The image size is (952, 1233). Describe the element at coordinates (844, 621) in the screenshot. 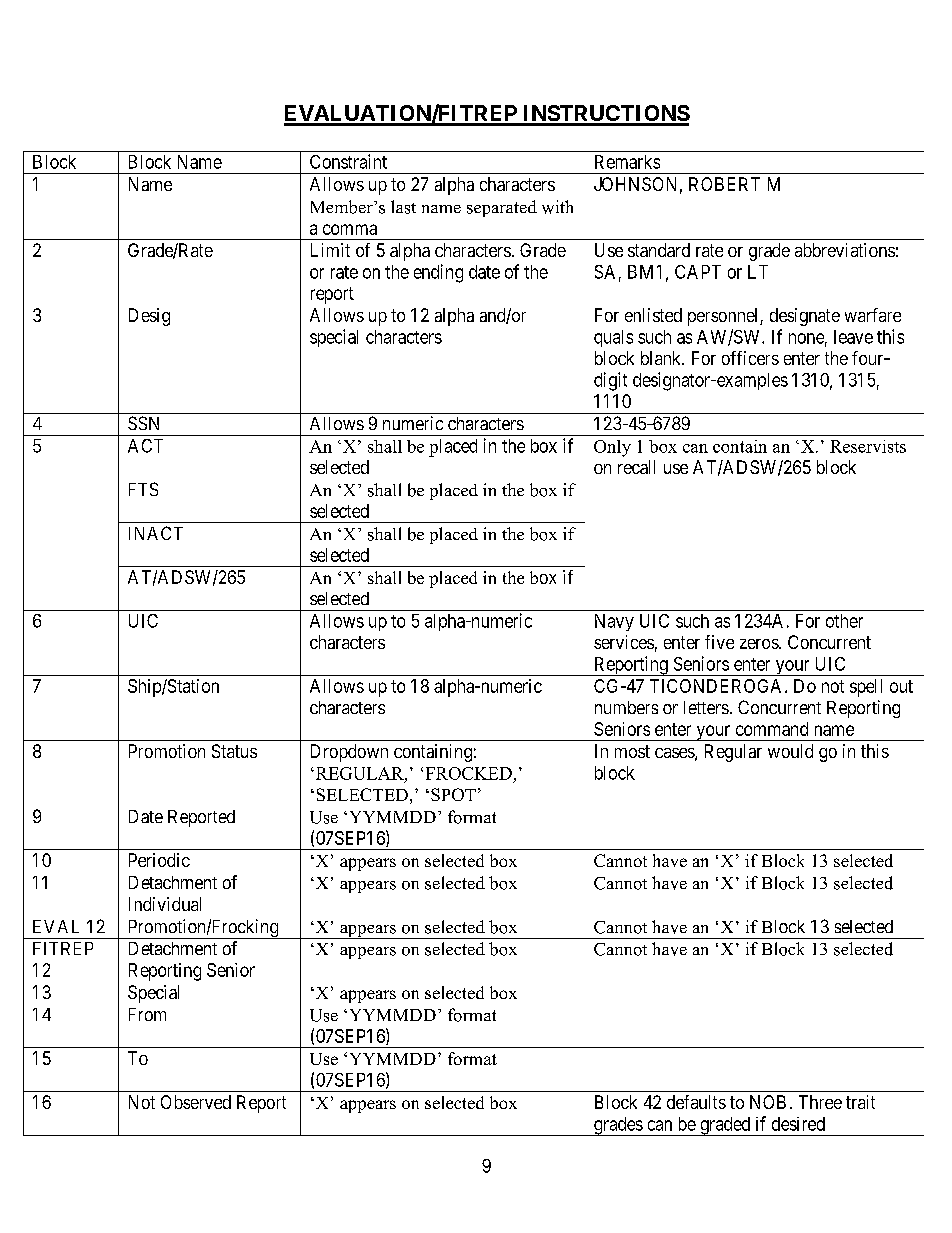

I see `other` at that location.
